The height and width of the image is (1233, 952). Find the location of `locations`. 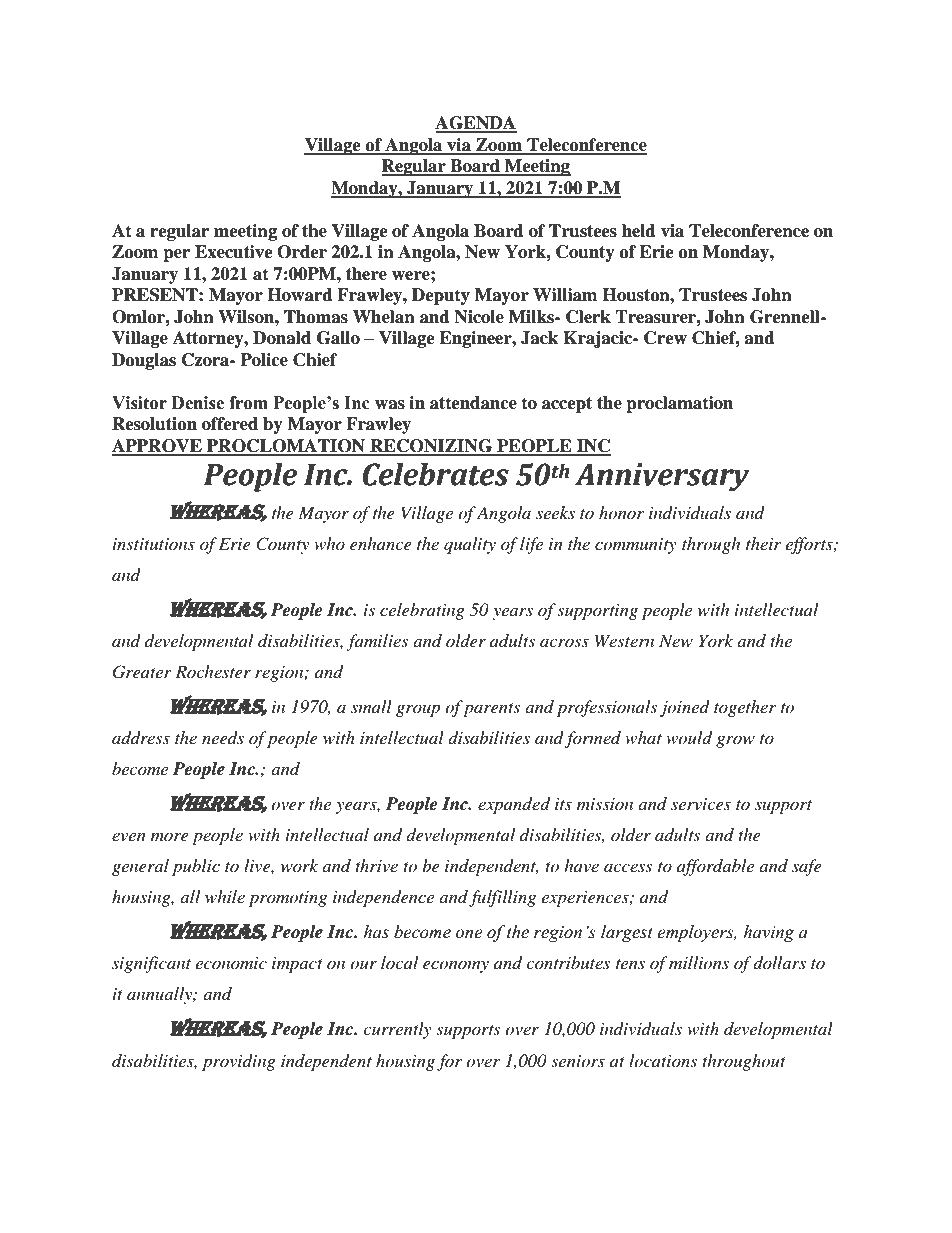

locations is located at coordinates (663, 1060).
